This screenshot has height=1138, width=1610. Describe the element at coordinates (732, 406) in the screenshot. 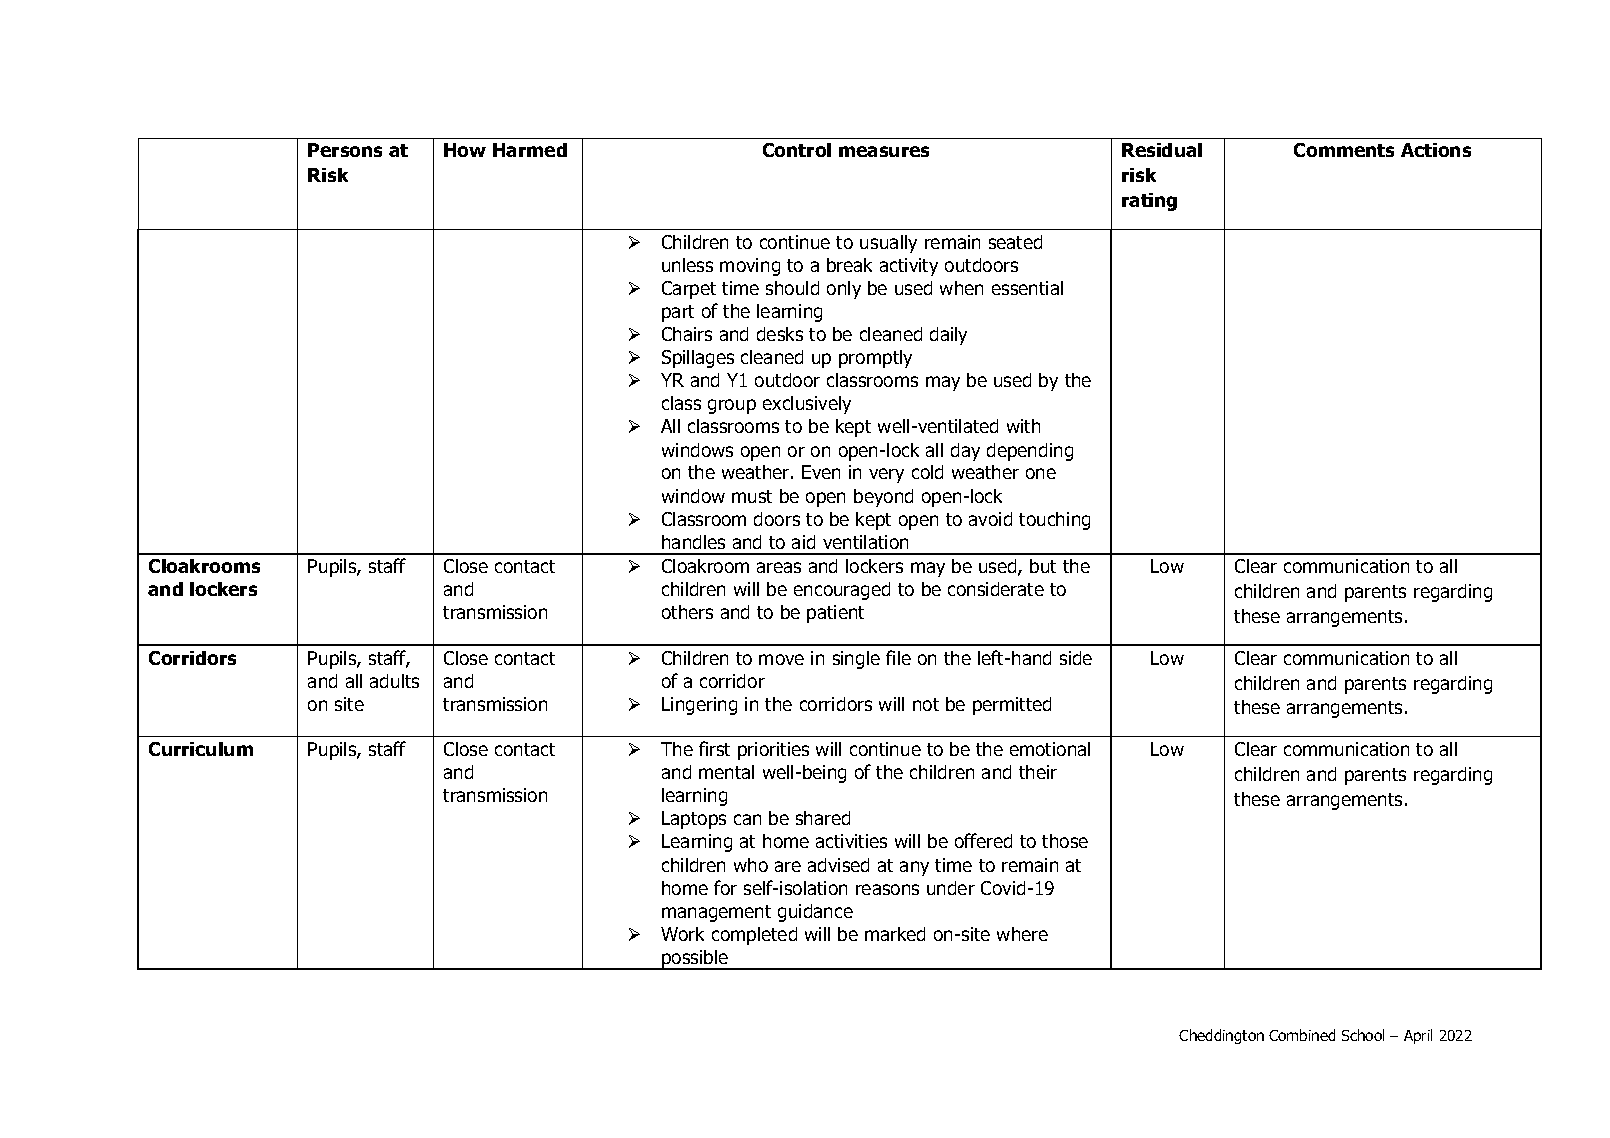

I see `group` at that location.
